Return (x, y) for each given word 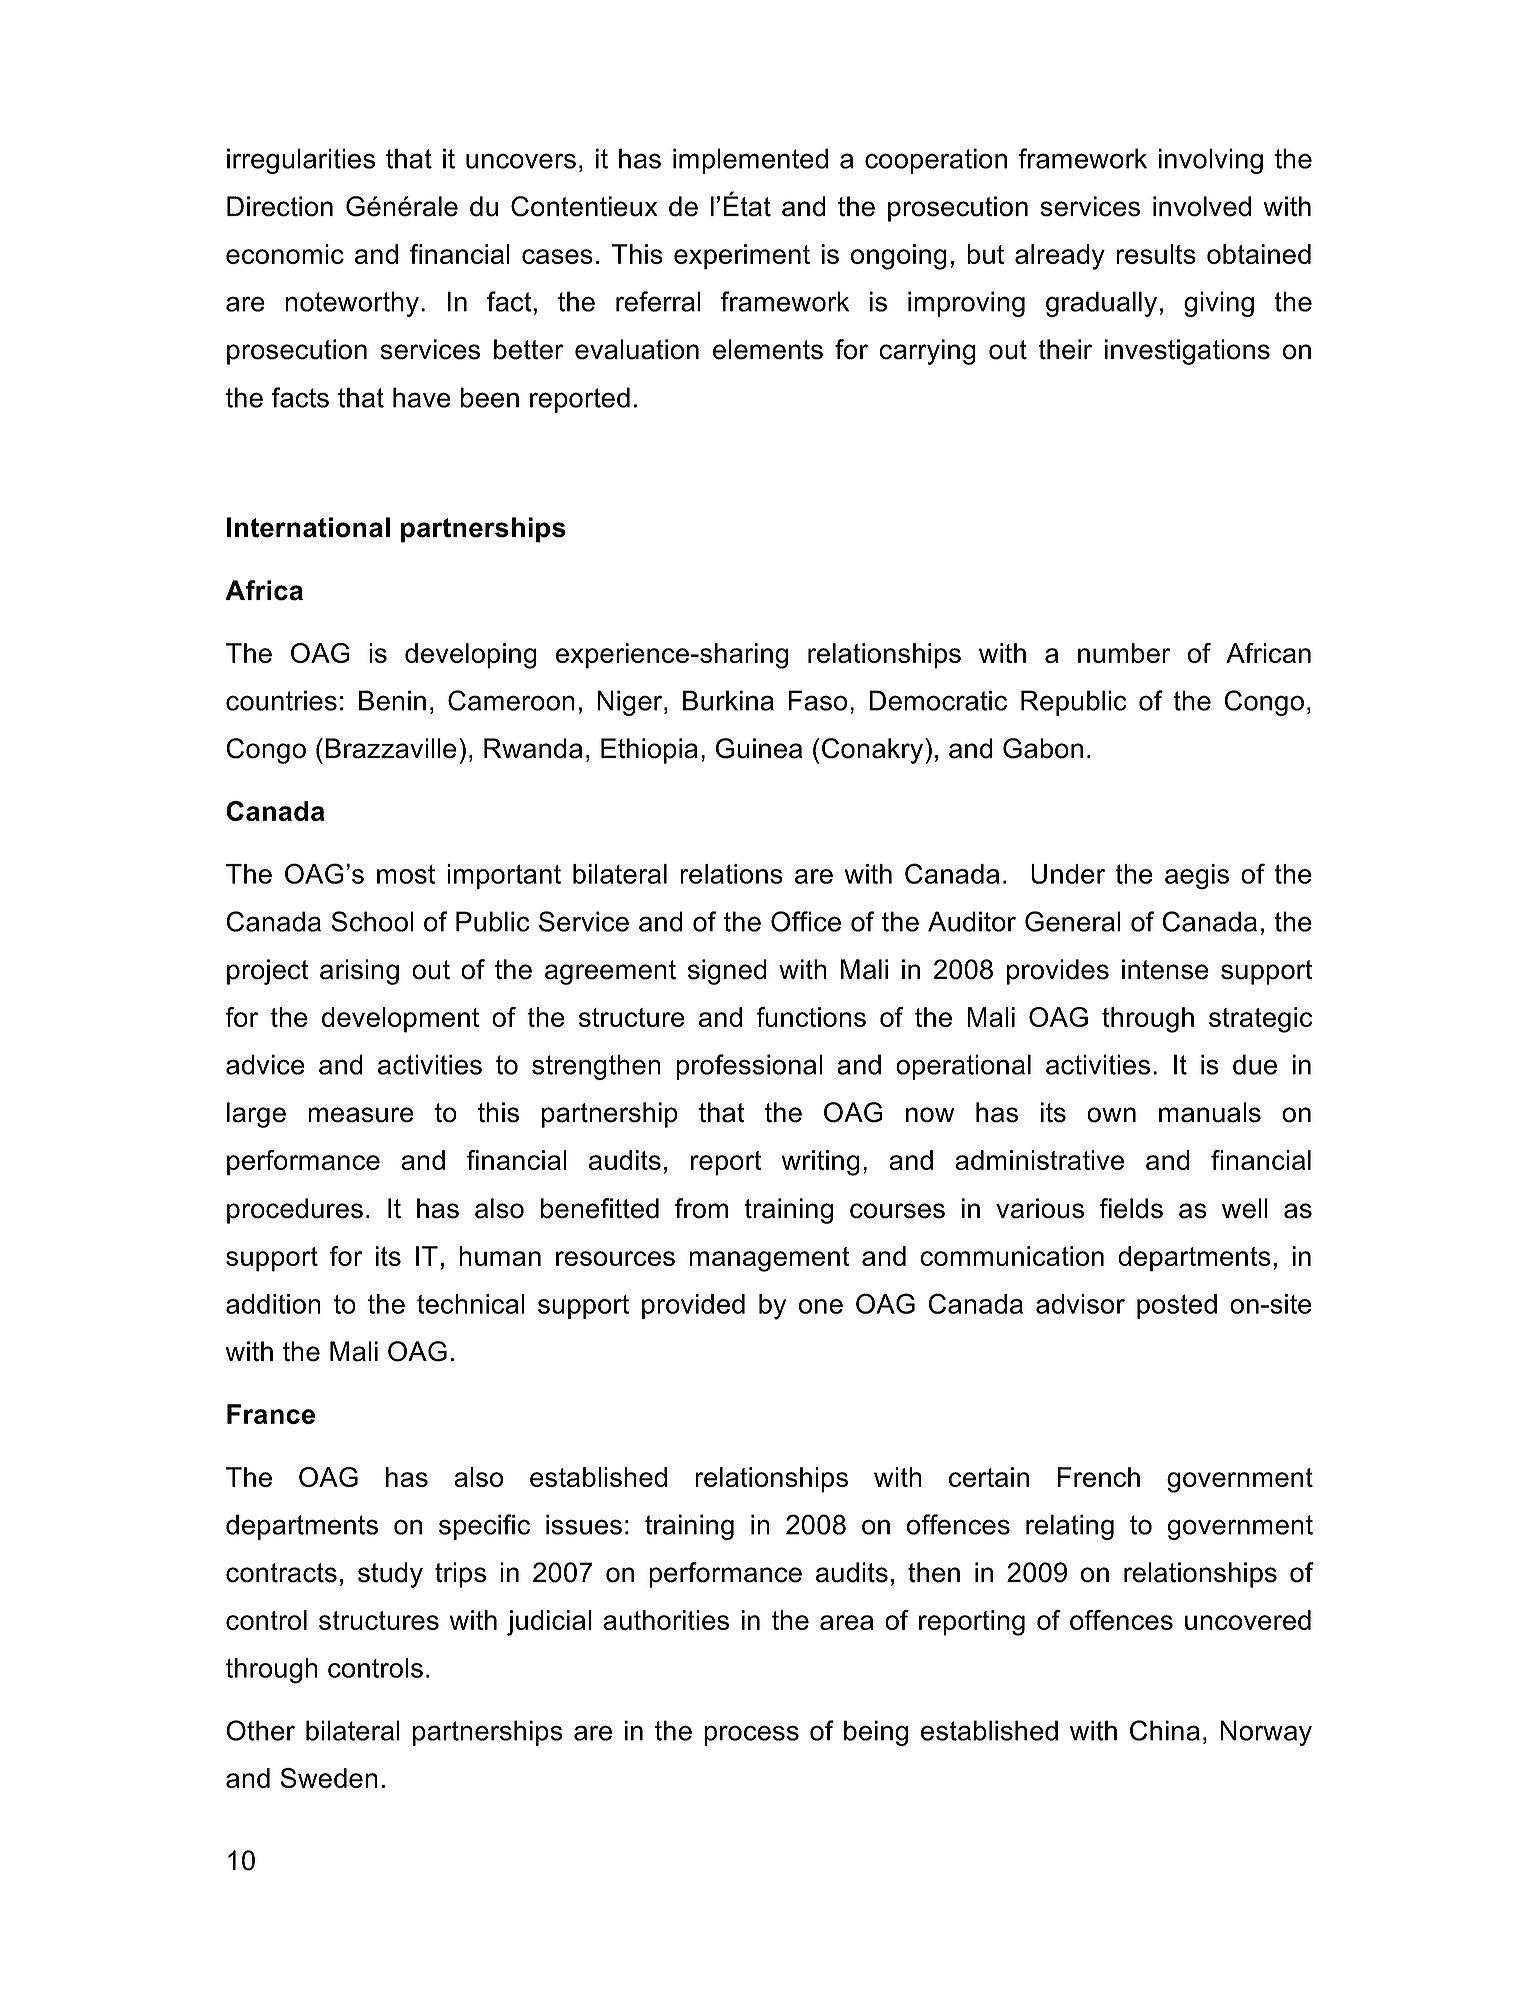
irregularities (301, 161)
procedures (295, 1211)
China (1165, 1730)
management (769, 1259)
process (751, 1735)
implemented (750, 161)
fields (1131, 1208)
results (1156, 254)
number (1124, 653)
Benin (392, 700)
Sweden (329, 1778)
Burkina (728, 700)
